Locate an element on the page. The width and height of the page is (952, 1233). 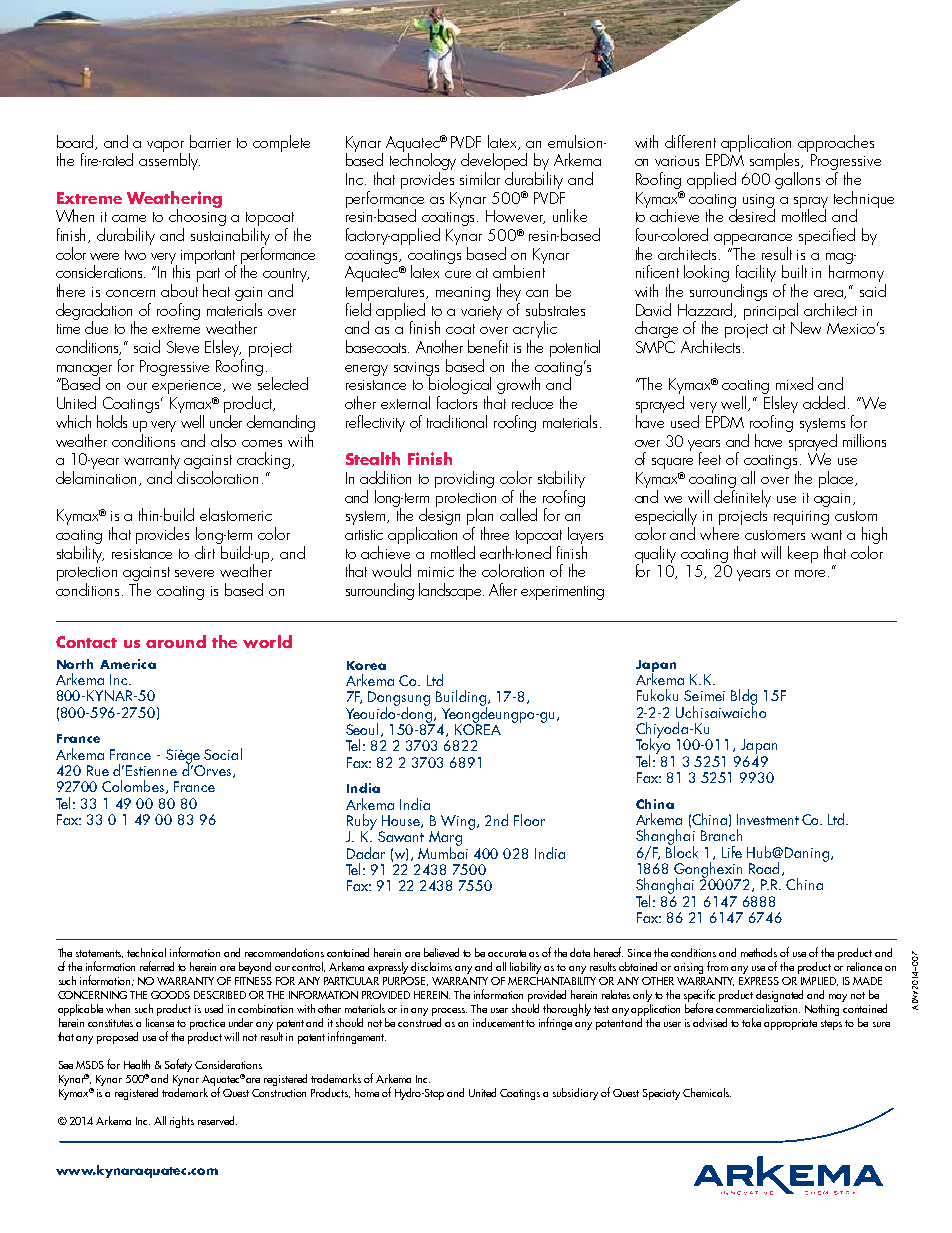
delamination is located at coordinates (98, 478).
